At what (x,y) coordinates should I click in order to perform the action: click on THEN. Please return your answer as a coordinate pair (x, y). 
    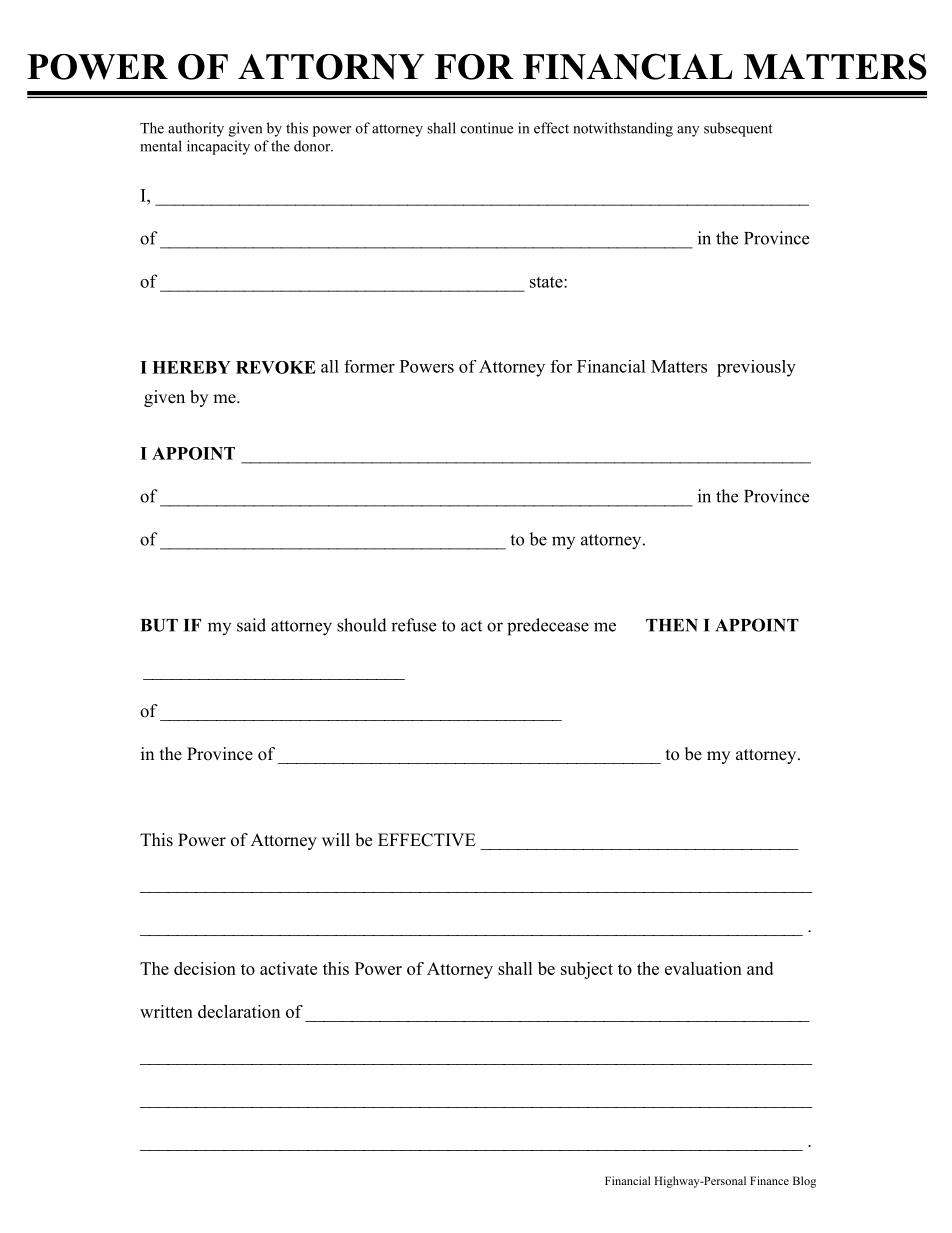
    Looking at the image, I should click on (672, 625).
